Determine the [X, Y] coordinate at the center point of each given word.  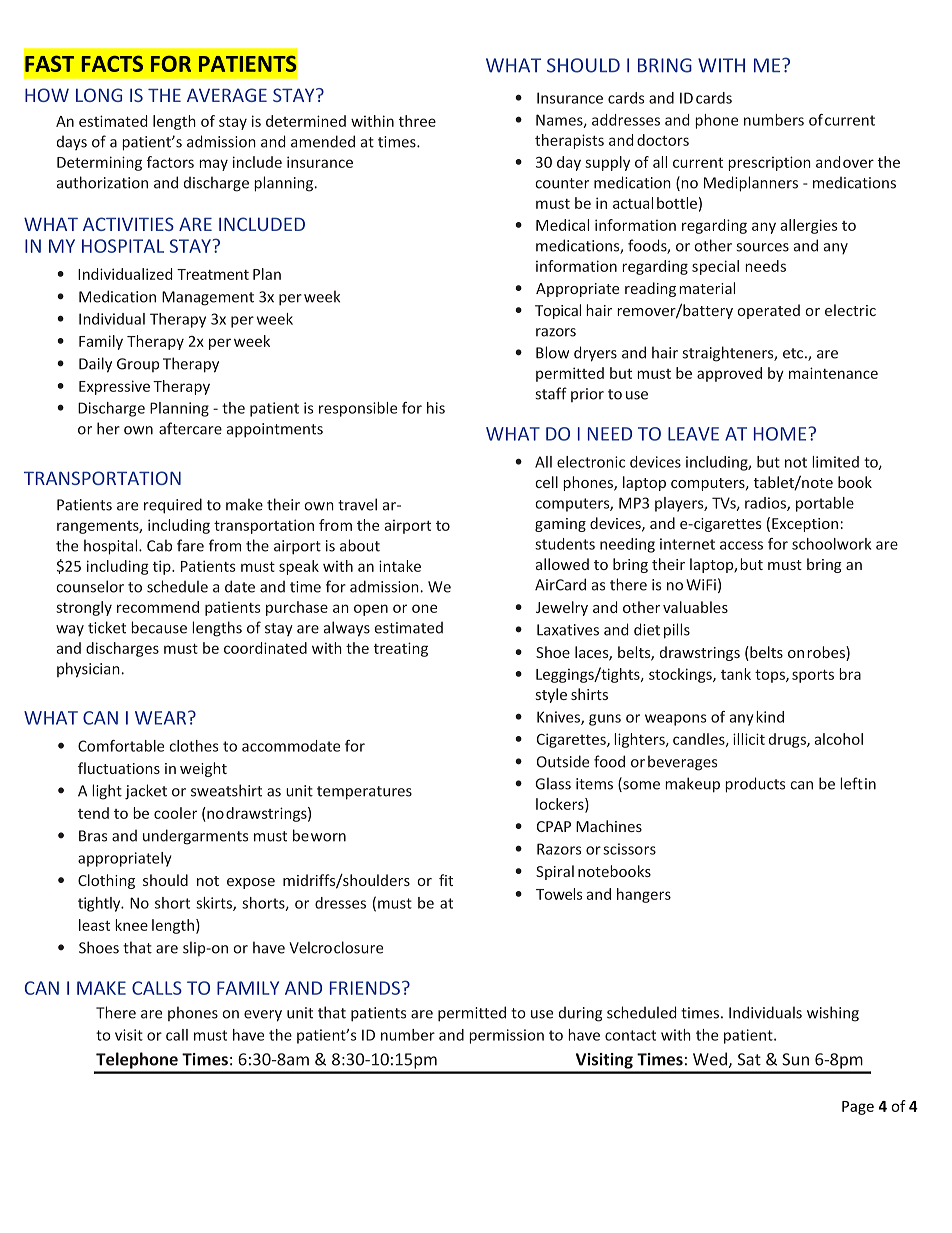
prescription [769, 163]
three [417, 121]
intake [400, 566]
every [263, 1016]
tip [163, 567]
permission [506, 1036]
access [741, 545]
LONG [99, 95]
